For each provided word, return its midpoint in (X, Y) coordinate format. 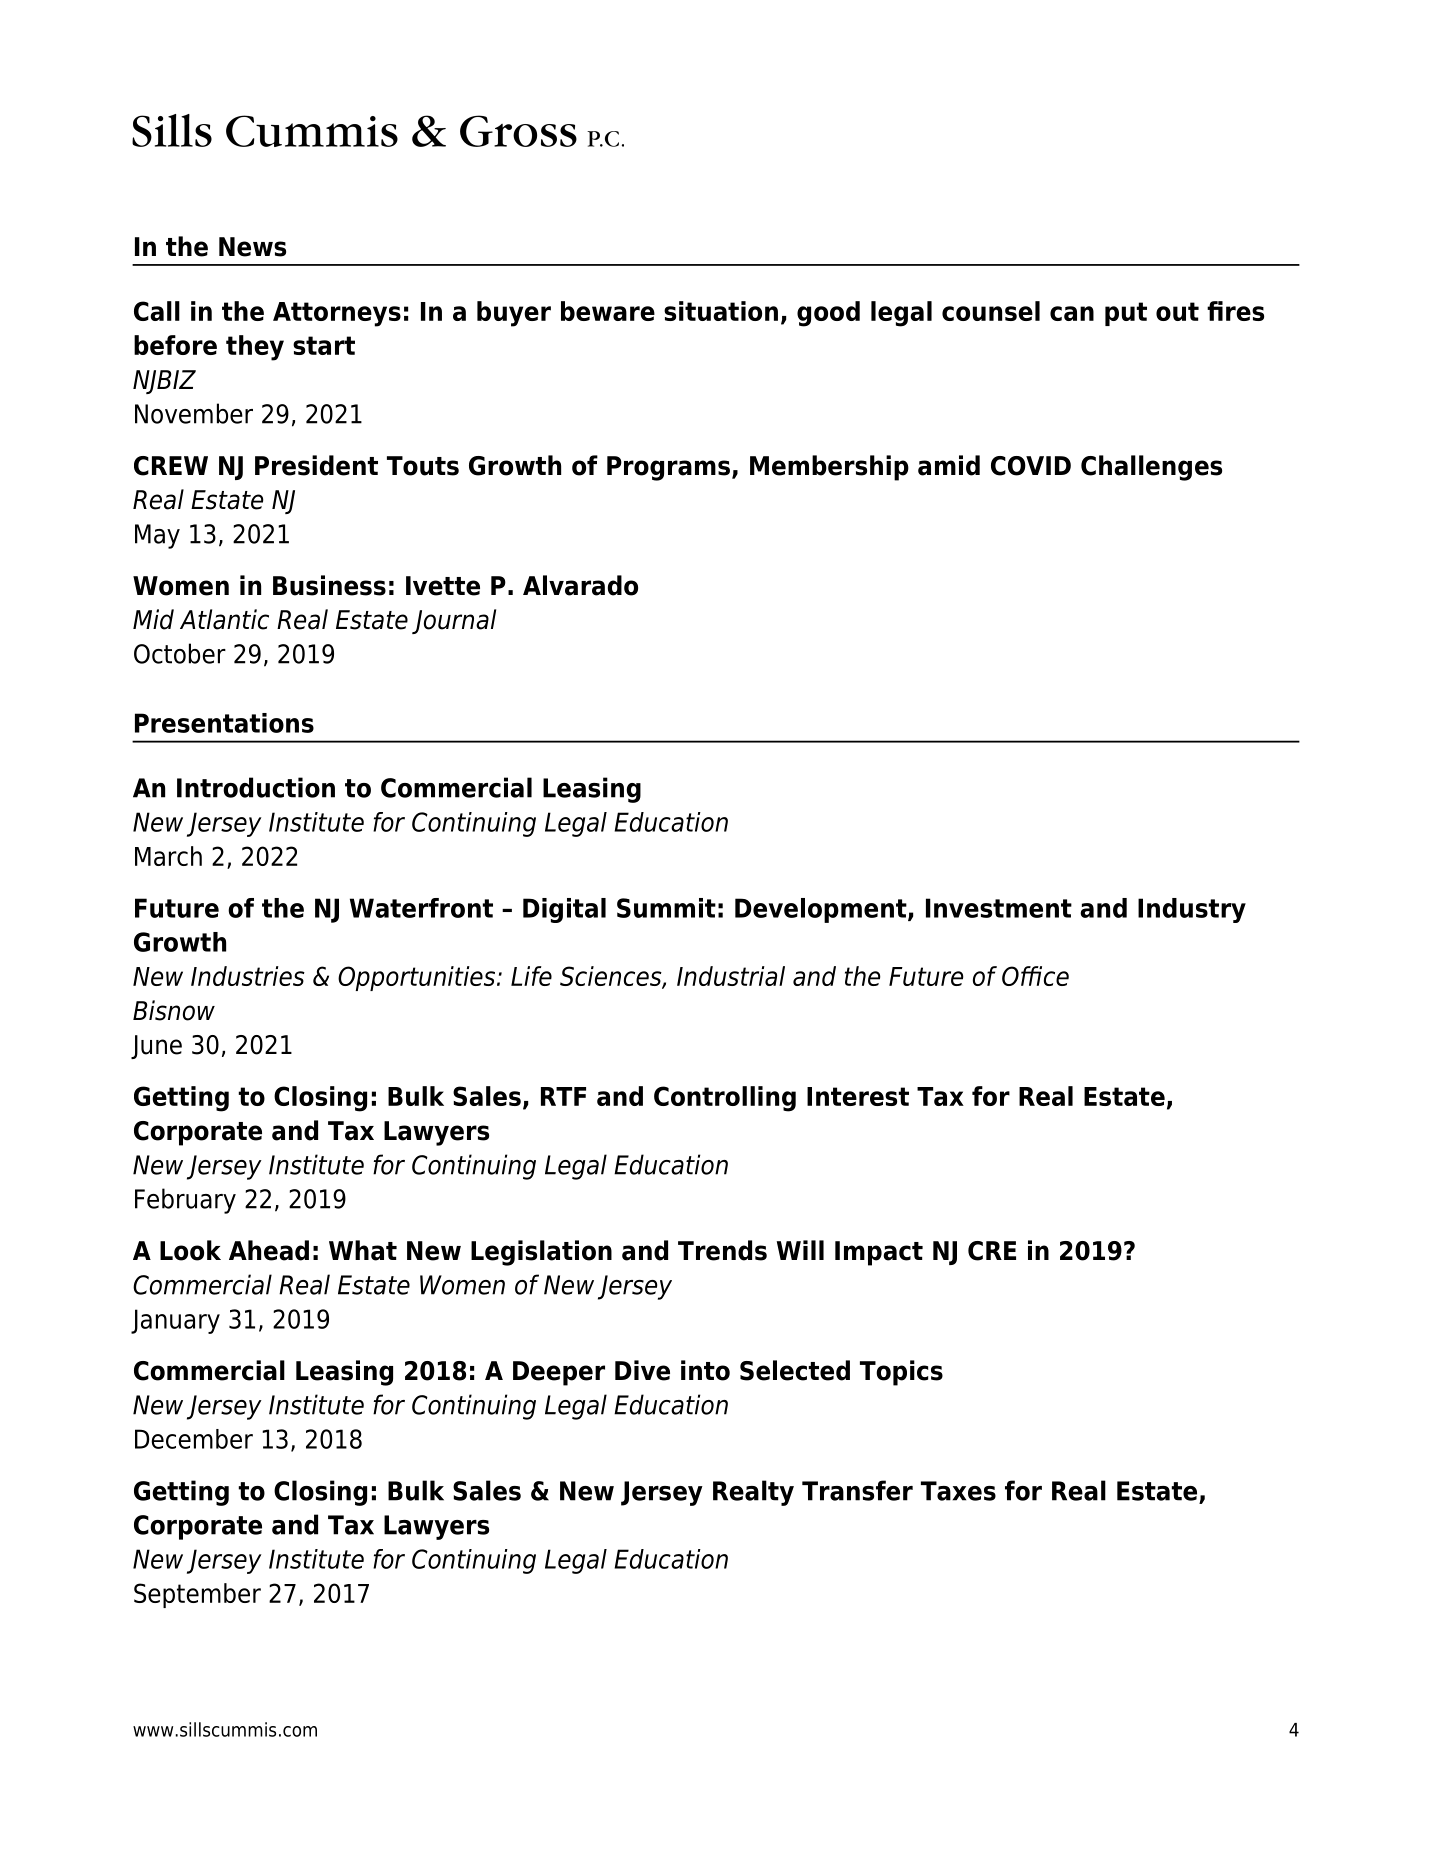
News (252, 247)
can (1072, 313)
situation (721, 311)
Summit (666, 908)
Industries (248, 976)
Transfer (857, 1490)
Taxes (958, 1491)
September (197, 1595)
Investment (999, 908)
